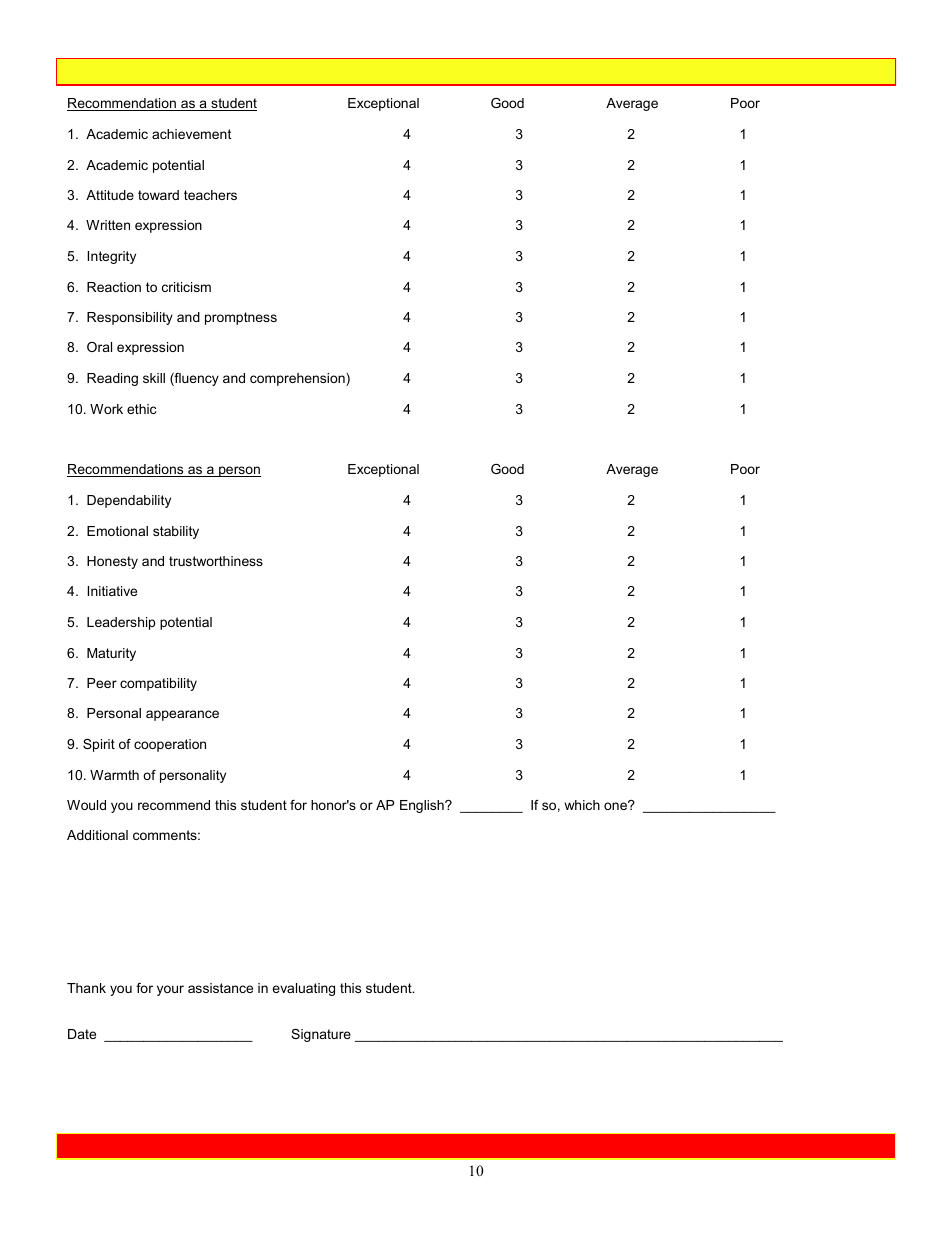 Image resolution: width=952 pixels, height=1233 pixels. Describe the element at coordinates (112, 591) in the screenshot. I see `Initiative` at that location.
